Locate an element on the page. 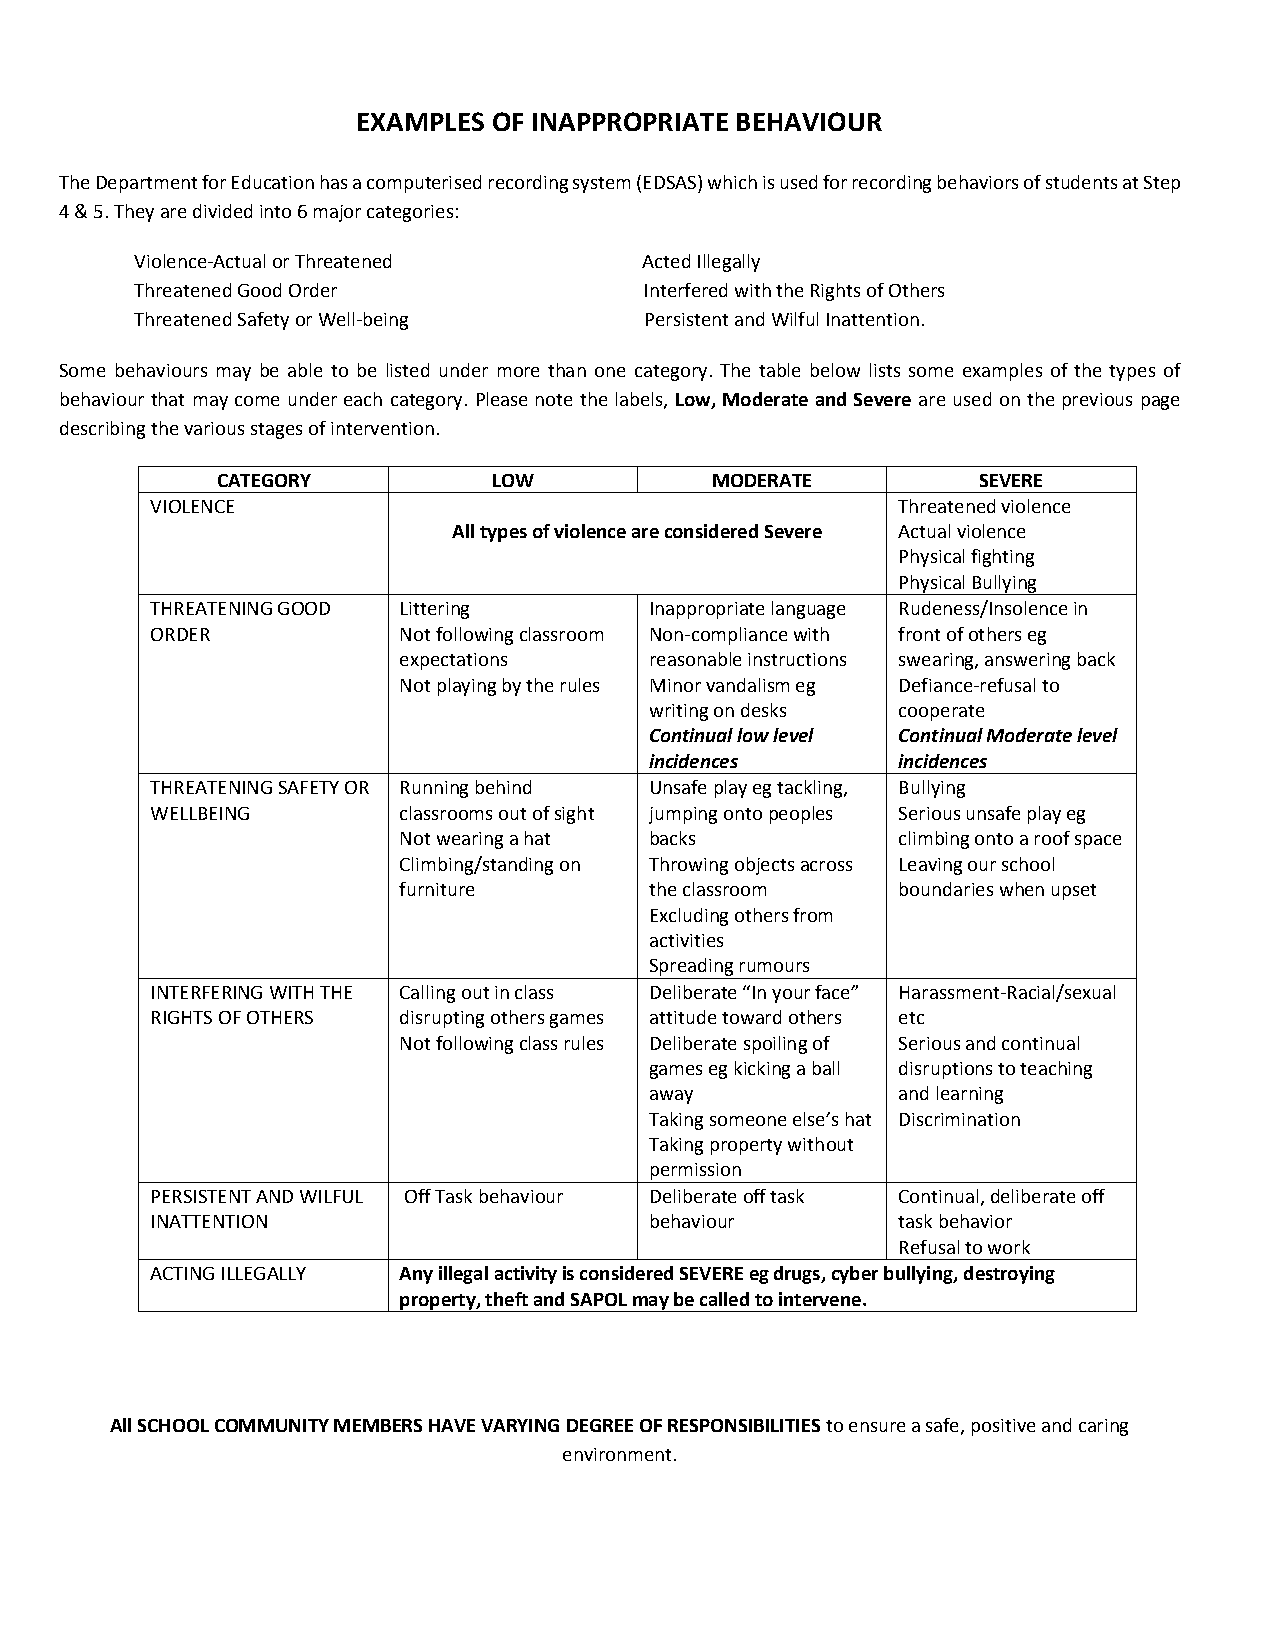 This image has height=1648, width=1274. system is located at coordinates (601, 185).
